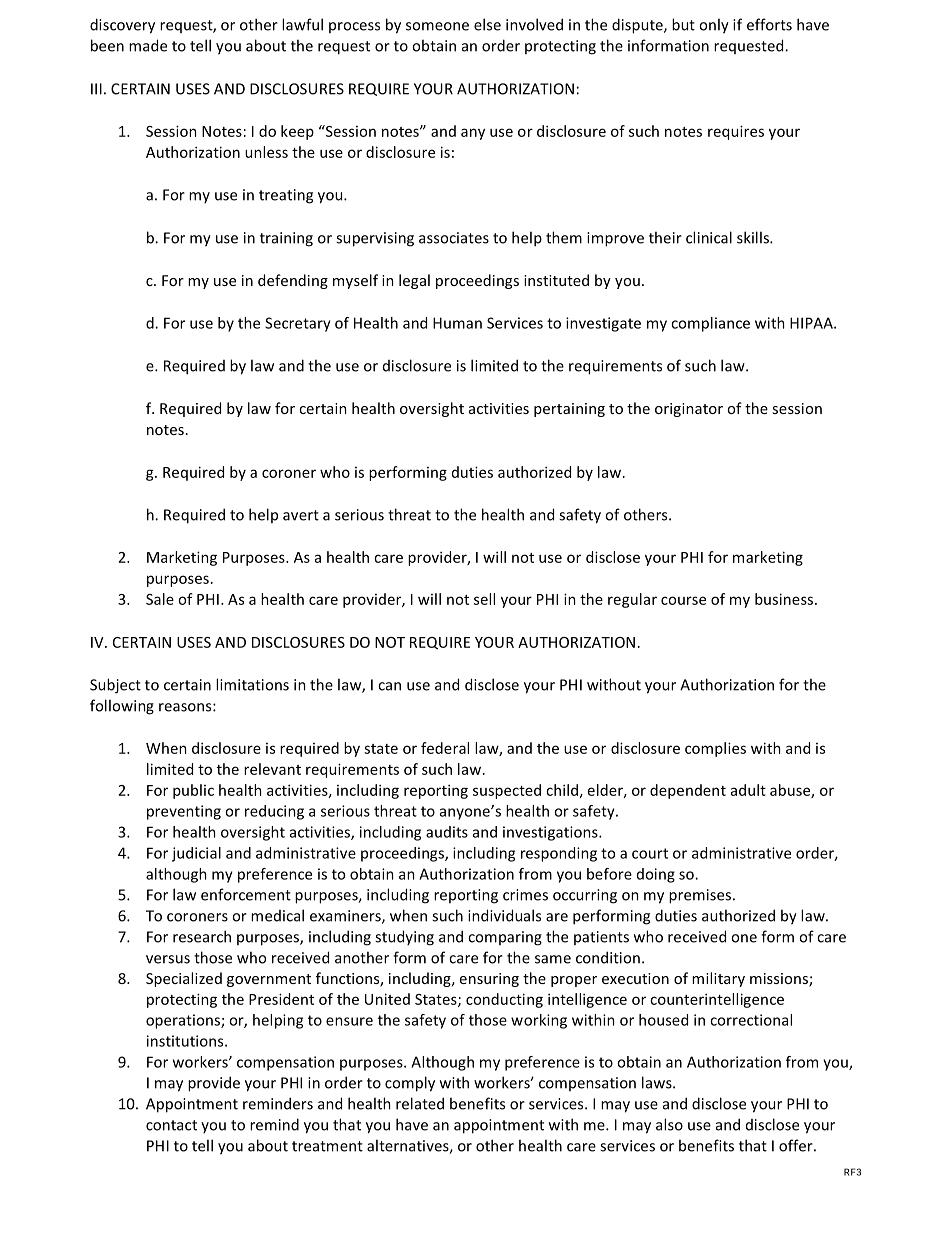 The image size is (952, 1233). Describe the element at coordinates (171, 1125) in the image. I see `contact` at that location.
